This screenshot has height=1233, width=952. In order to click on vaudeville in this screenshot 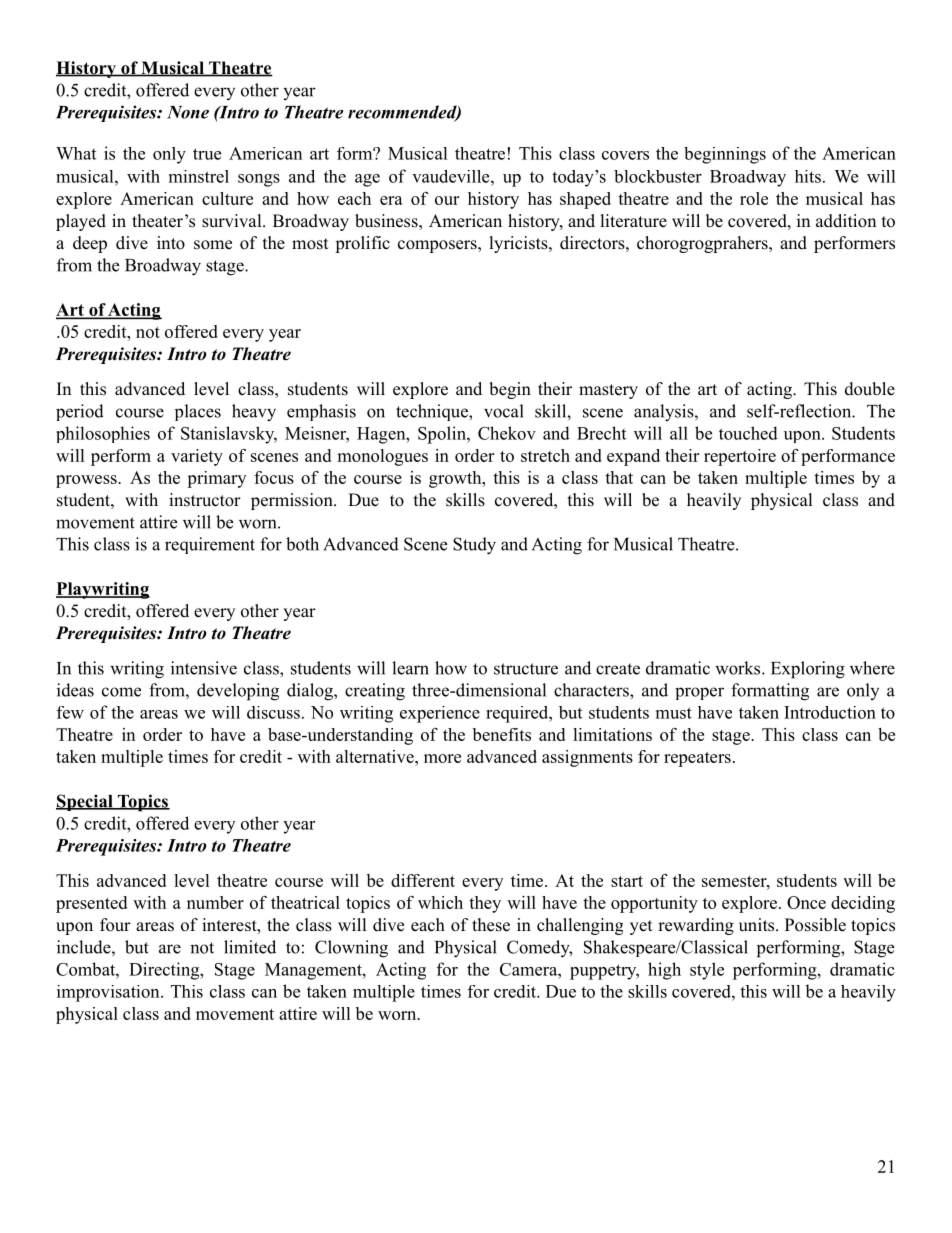, I will do `click(452, 176)`.
